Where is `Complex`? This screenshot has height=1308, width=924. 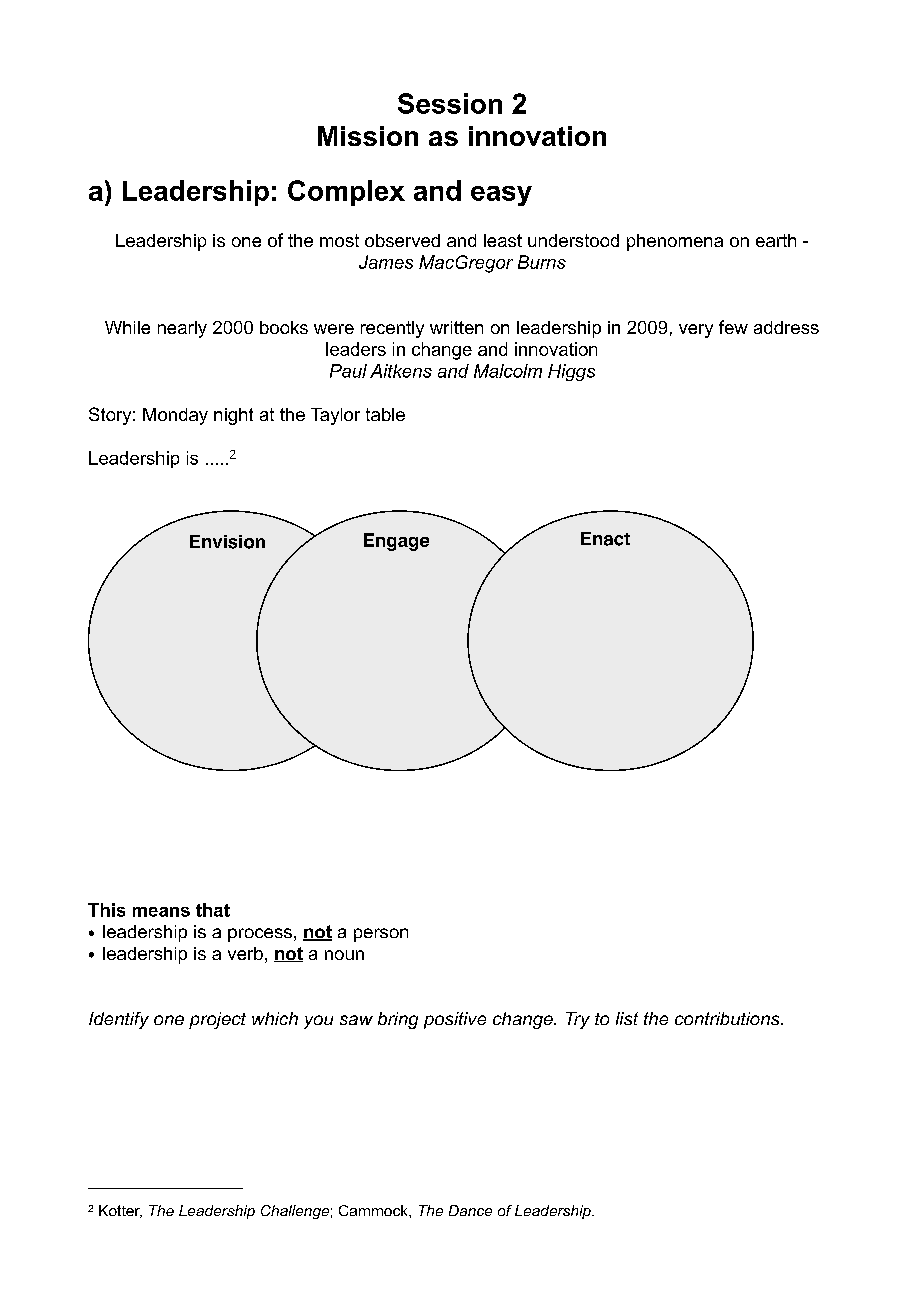
Complex is located at coordinates (346, 193).
